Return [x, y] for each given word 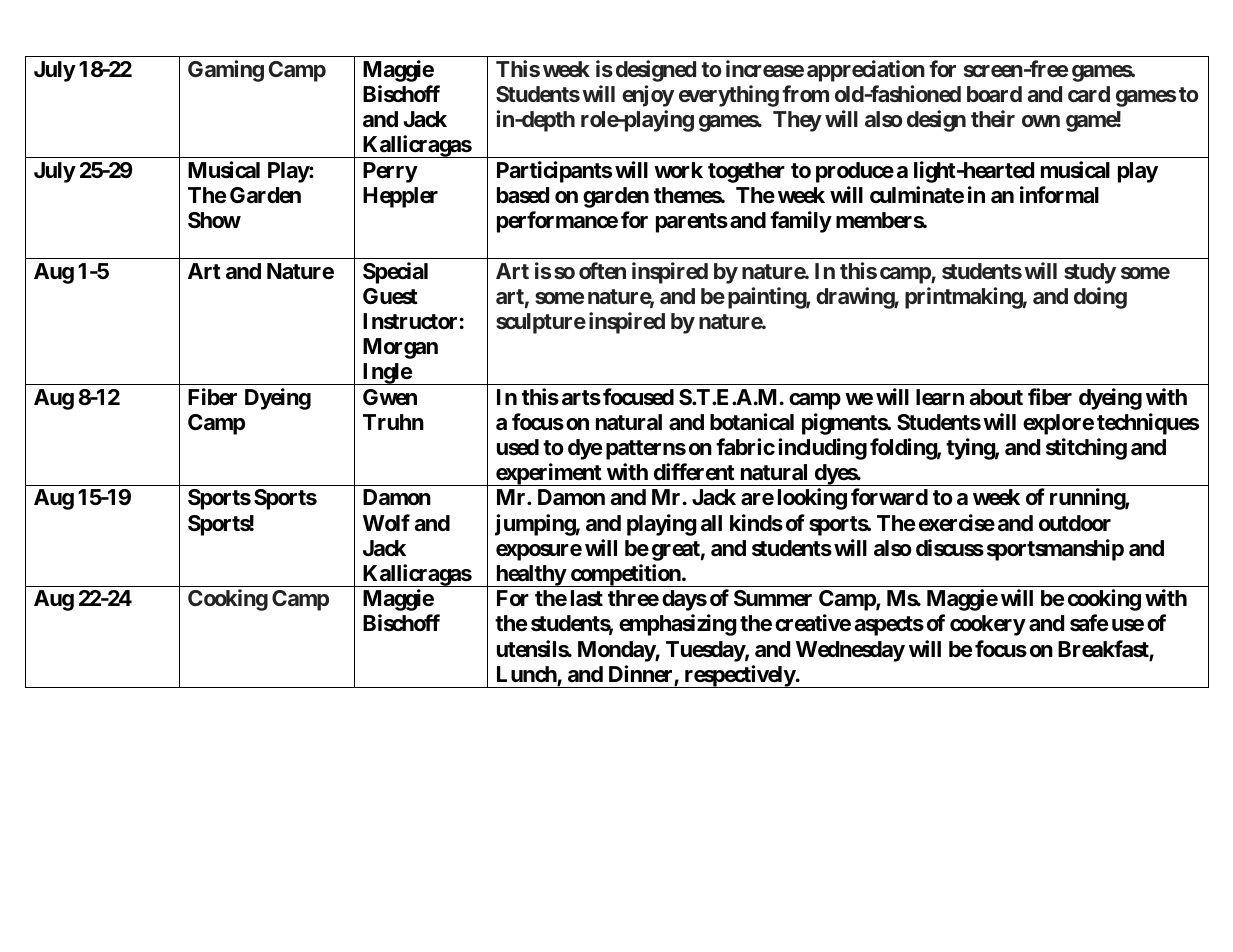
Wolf [386, 522]
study [1090, 273]
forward [889, 497]
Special [395, 273]
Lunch [527, 675]
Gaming [226, 71]
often [602, 270]
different [694, 472]
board [994, 94]
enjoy [648, 96]
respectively [739, 676]
